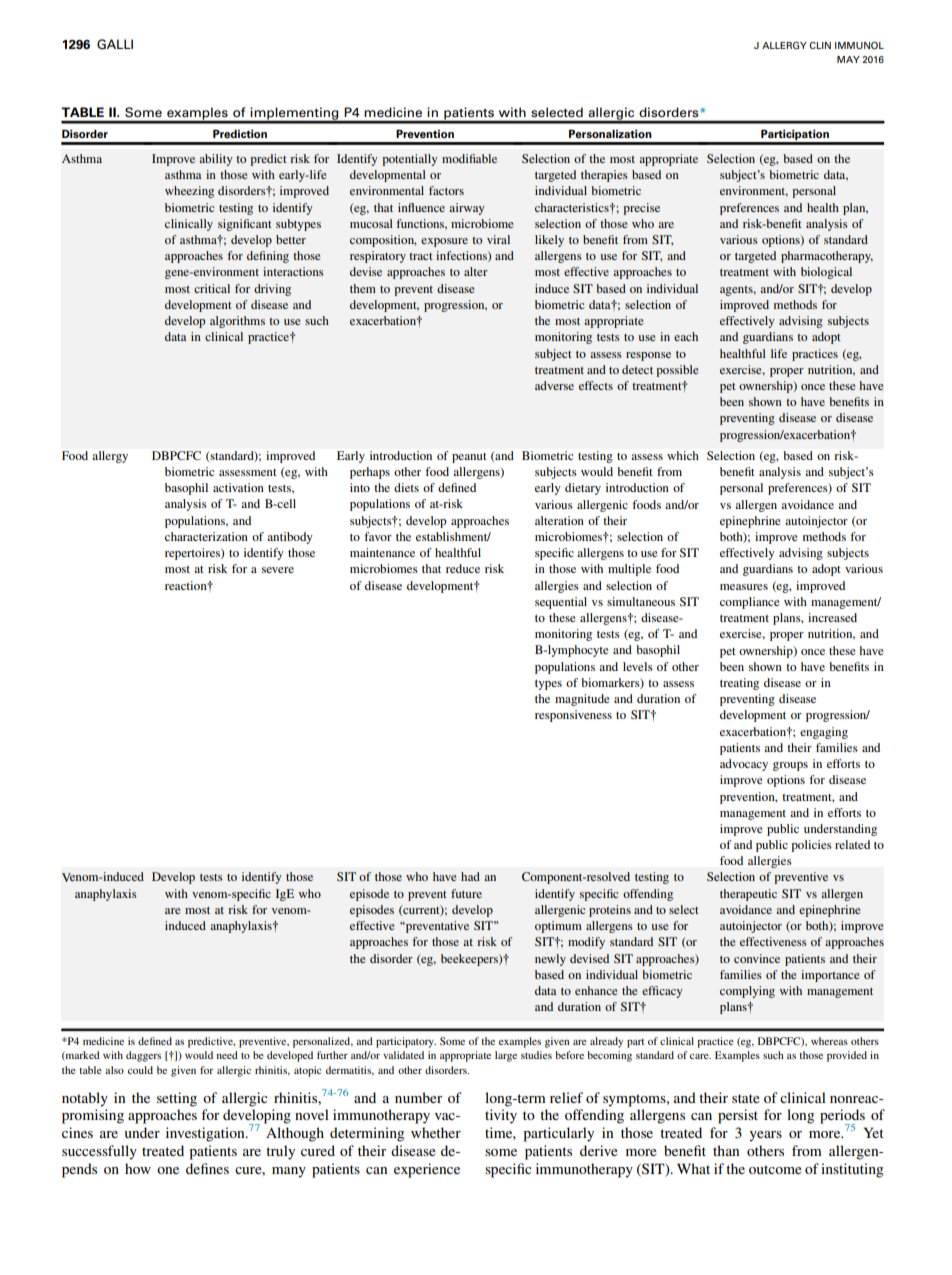 This screenshot has height=1275, width=952. I want to click on defines, so click(207, 1168).
